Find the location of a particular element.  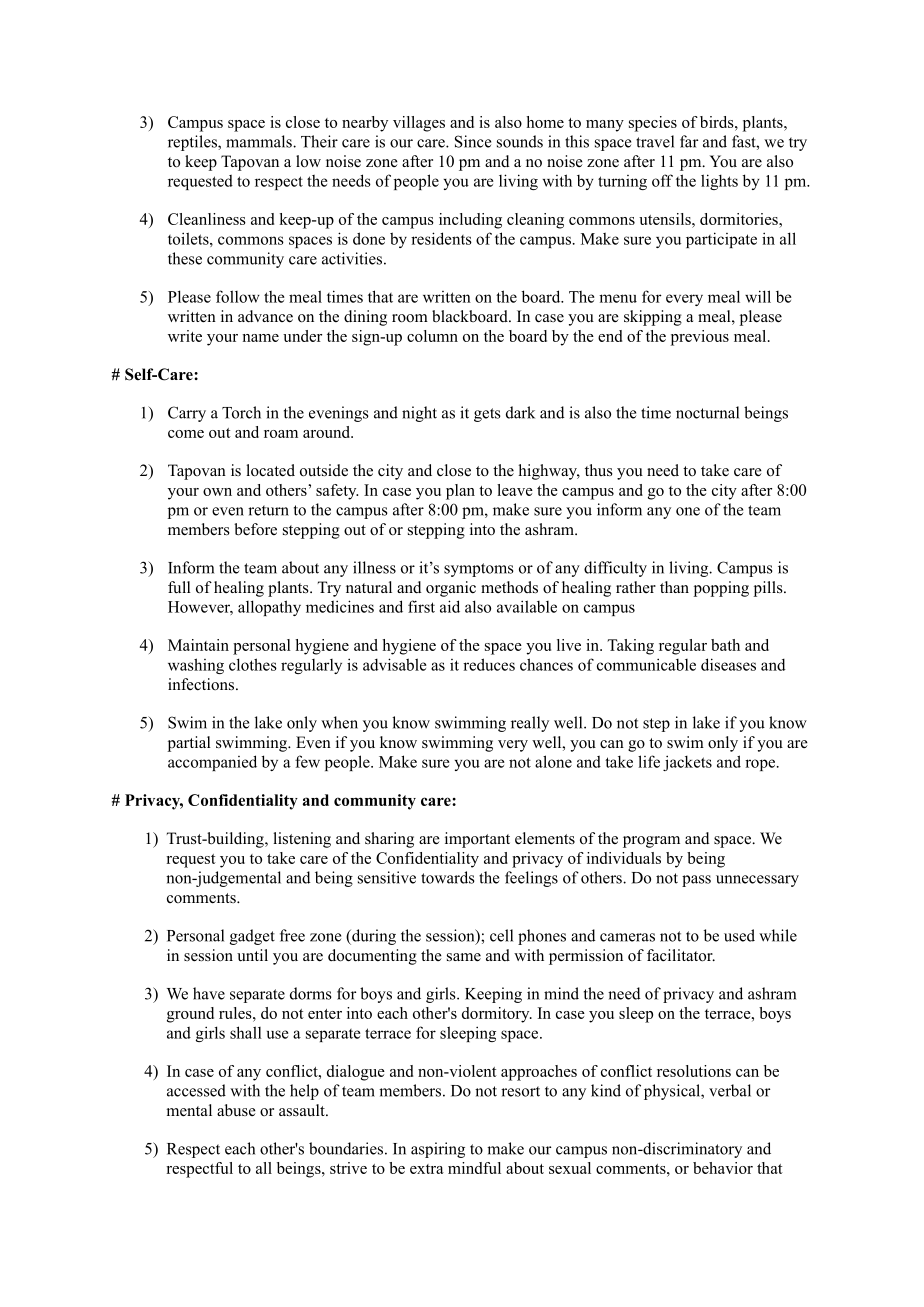

abuse is located at coordinates (236, 1110).
